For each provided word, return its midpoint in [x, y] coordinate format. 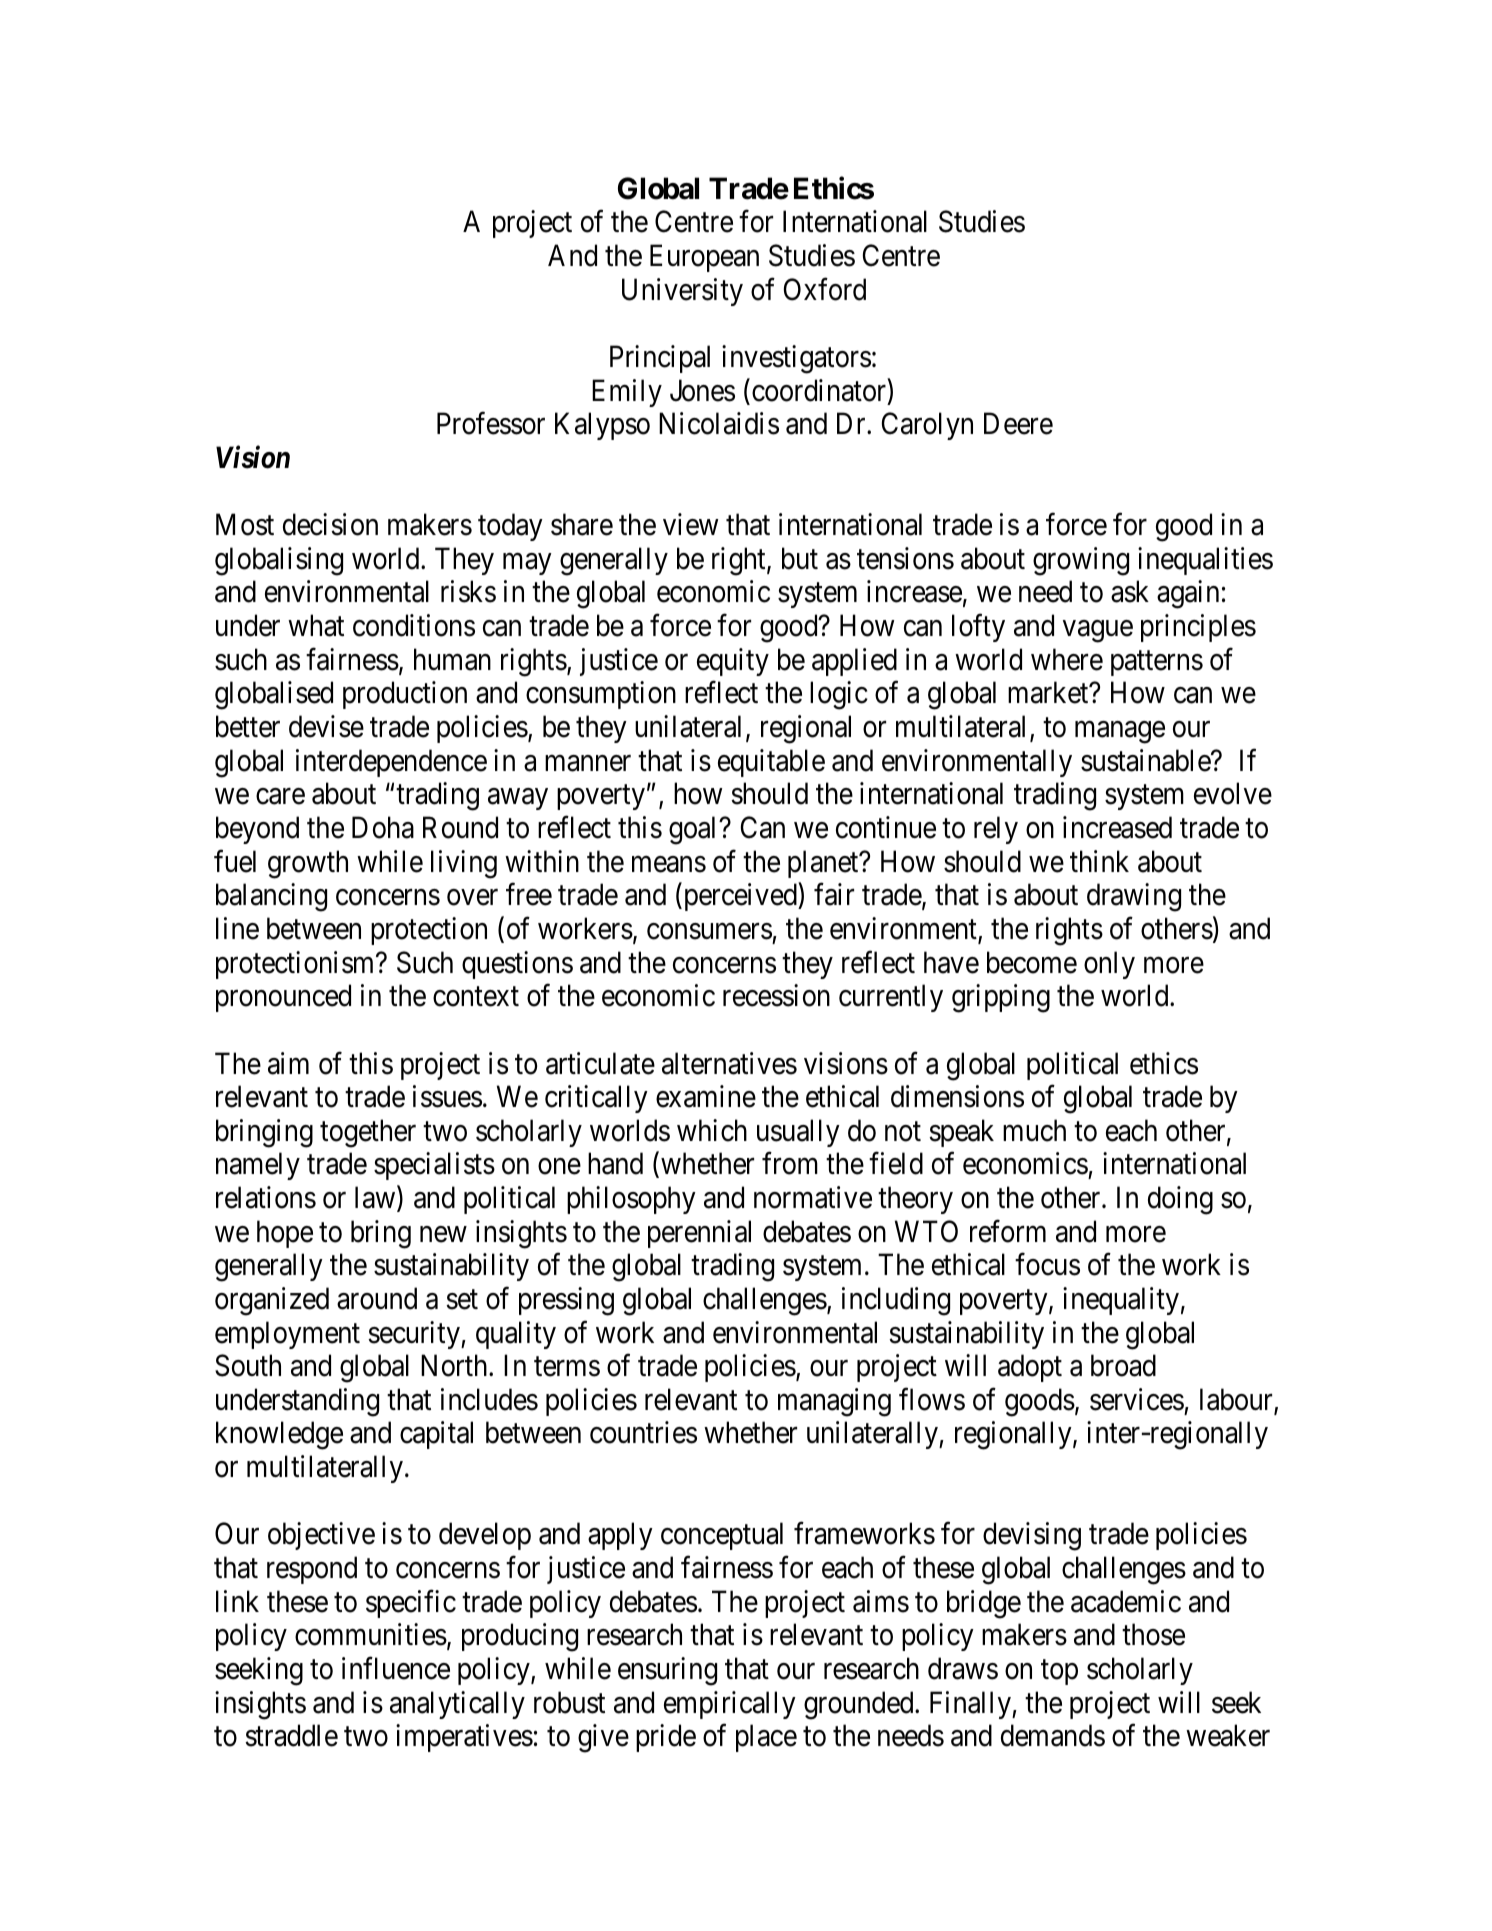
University [682, 292]
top [1059, 1672]
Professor [491, 423]
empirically [730, 1705]
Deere [1018, 424]
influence [396, 1668]
